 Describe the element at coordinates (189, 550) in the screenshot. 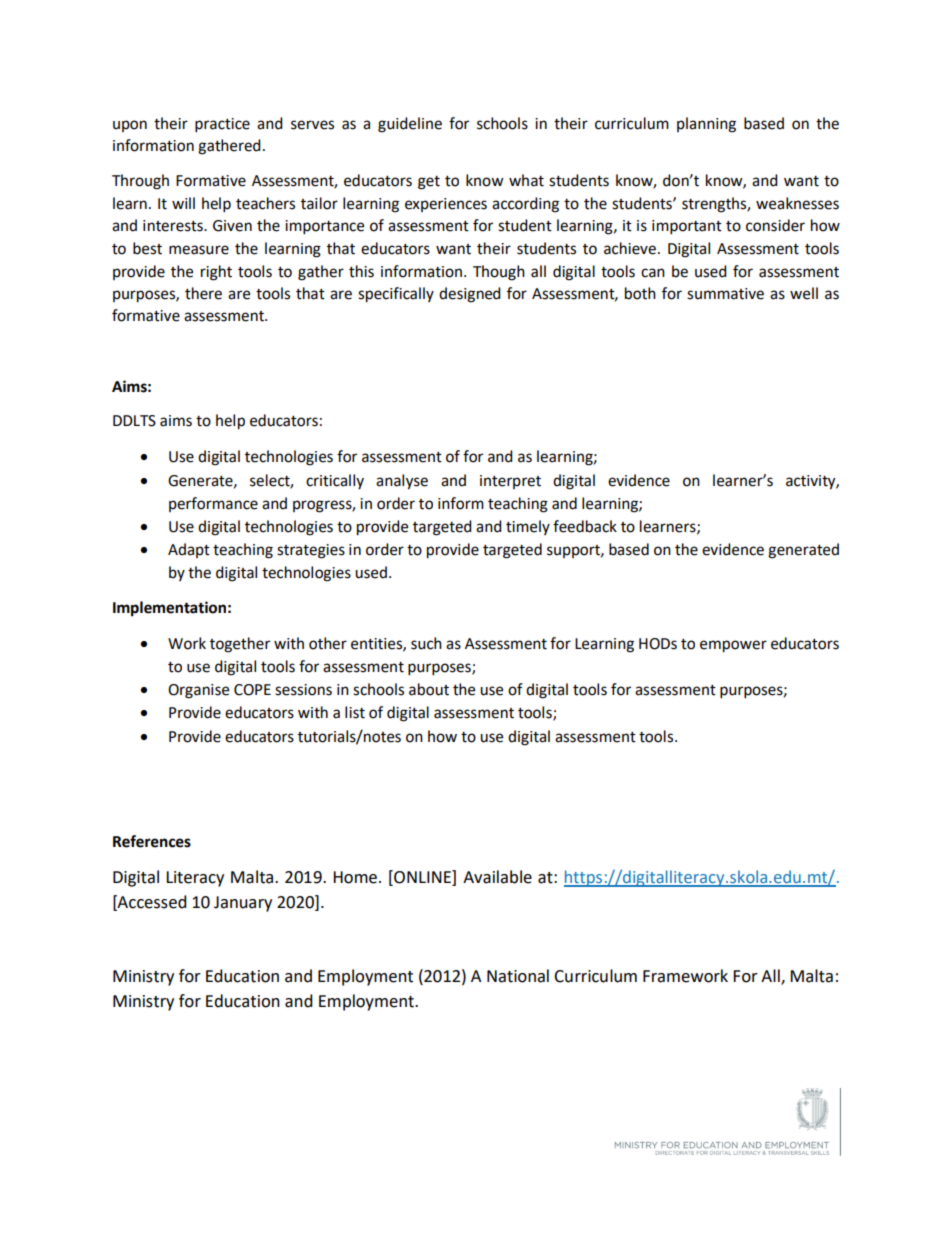

I see `Adapt` at that location.
